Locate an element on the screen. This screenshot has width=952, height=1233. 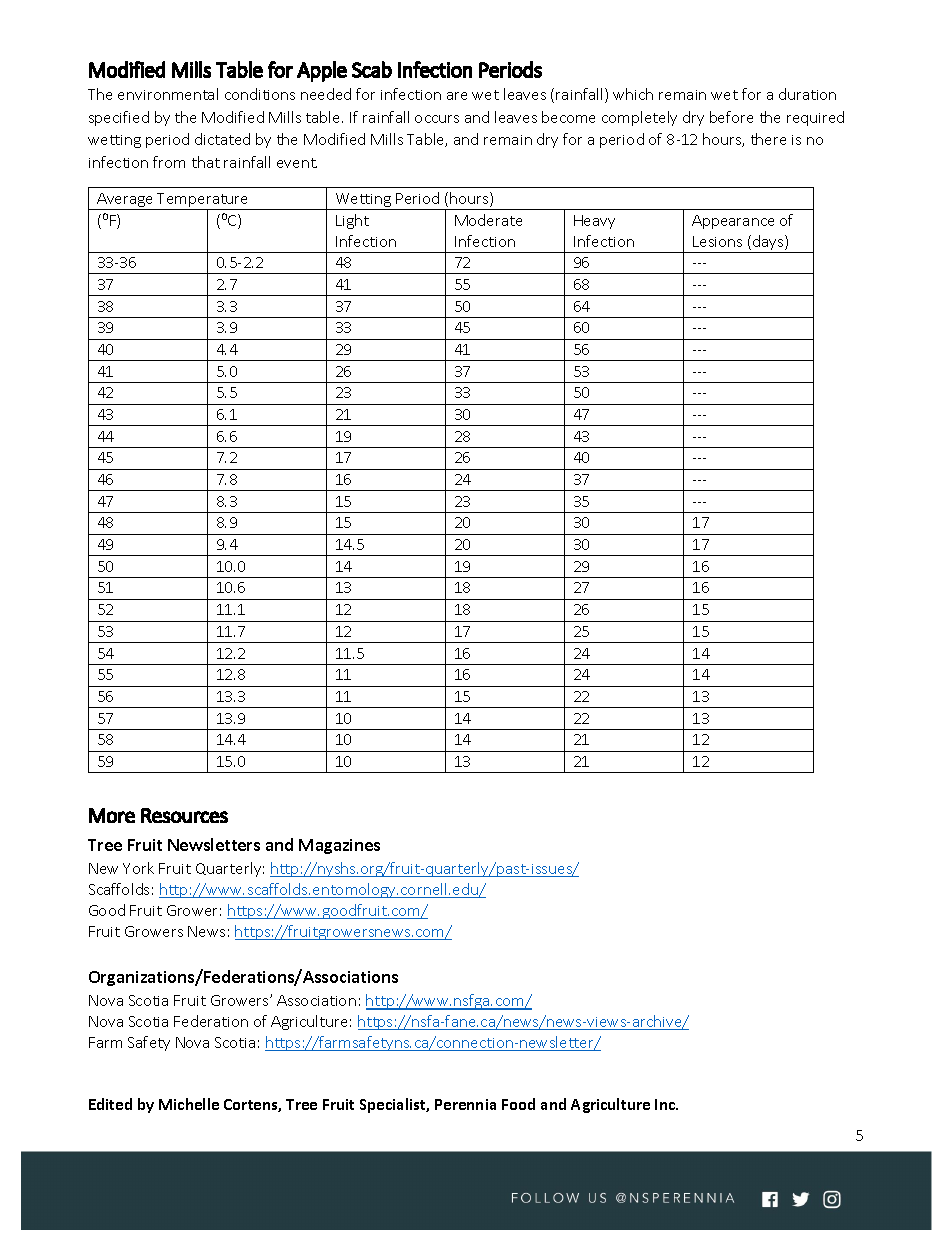
Temperature is located at coordinates (203, 201).
